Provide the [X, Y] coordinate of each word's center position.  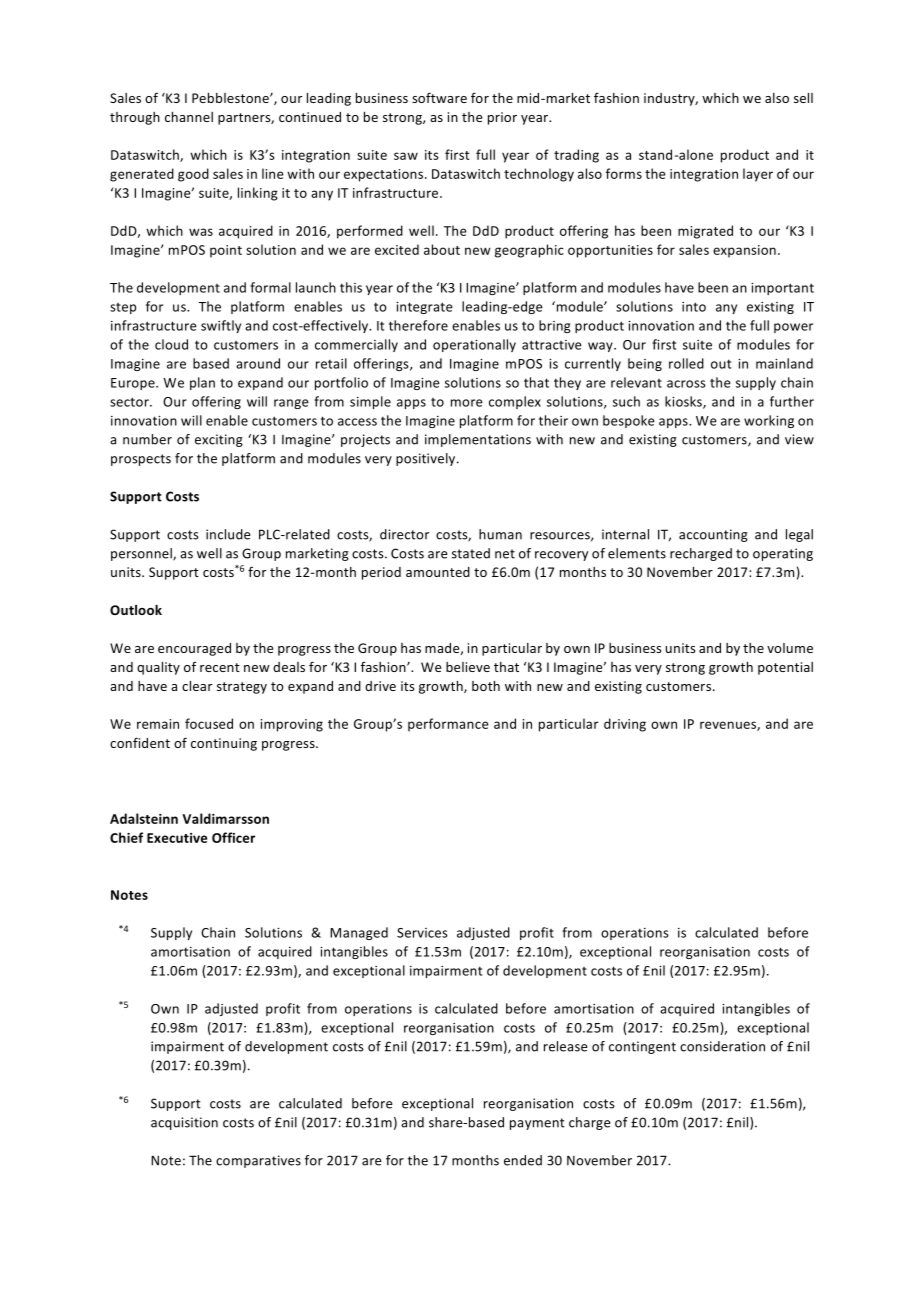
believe [468, 667]
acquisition [184, 1123]
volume [790, 648]
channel [189, 117]
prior [502, 118]
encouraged [194, 649]
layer [758, 175]
